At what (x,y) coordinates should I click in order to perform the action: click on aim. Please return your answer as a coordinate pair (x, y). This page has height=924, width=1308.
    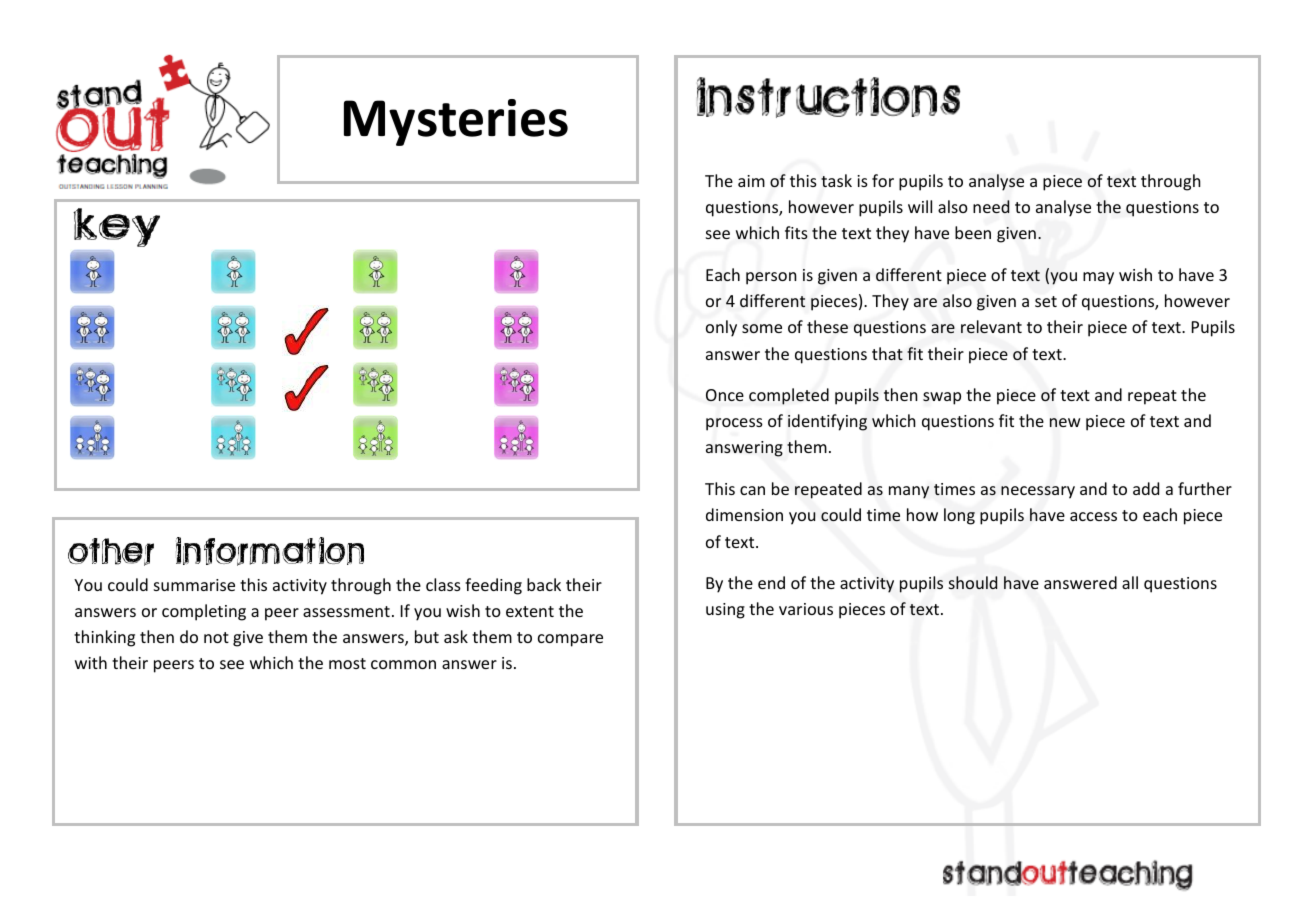
    Looking at the image, I should click on (751, 181).
